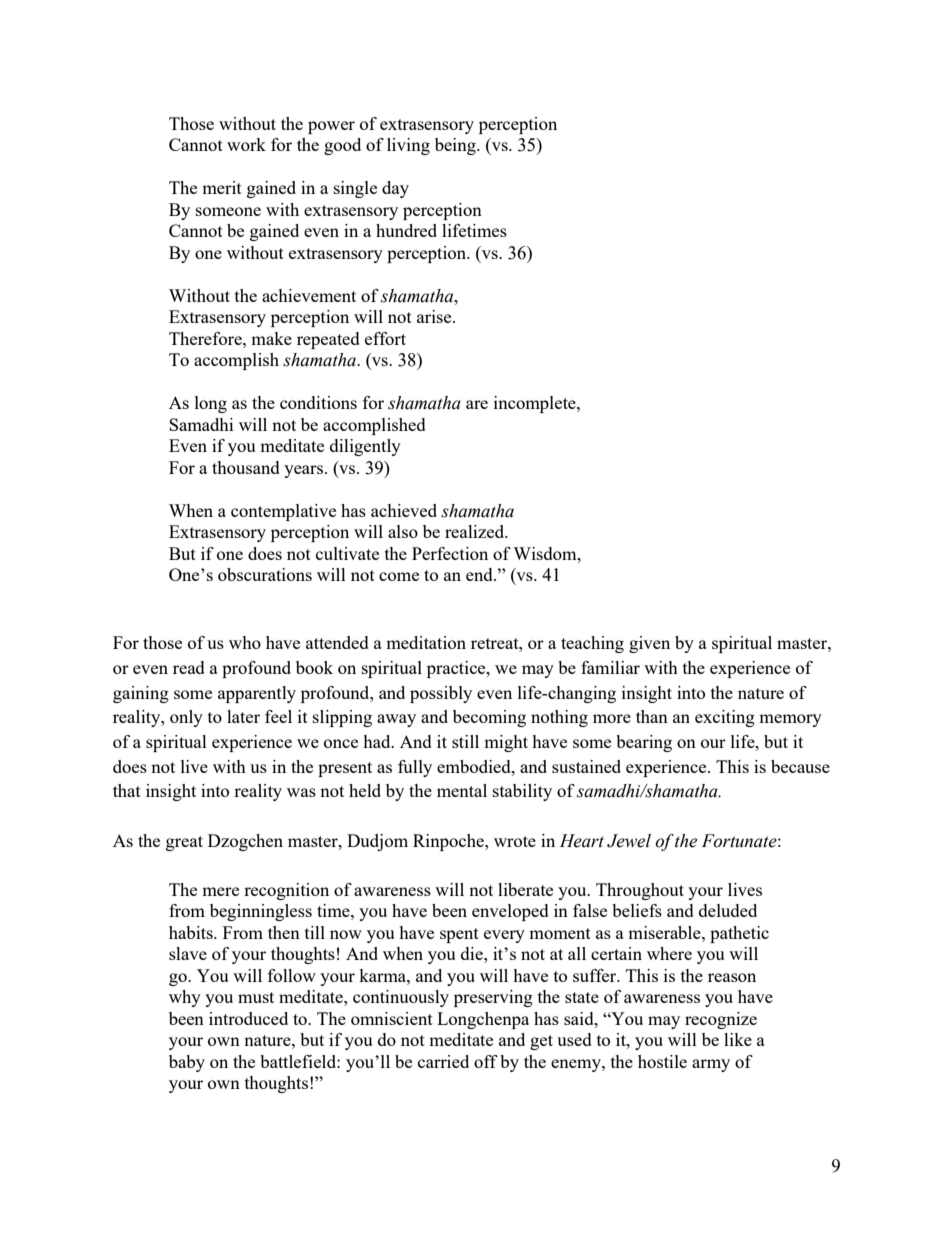 Image resolution: width=952 pixels, height=1233 pixels. What do you see at coordinates (450, 553) in the screenshot?
I see `Perfection` at bounding box center [450, 553].
